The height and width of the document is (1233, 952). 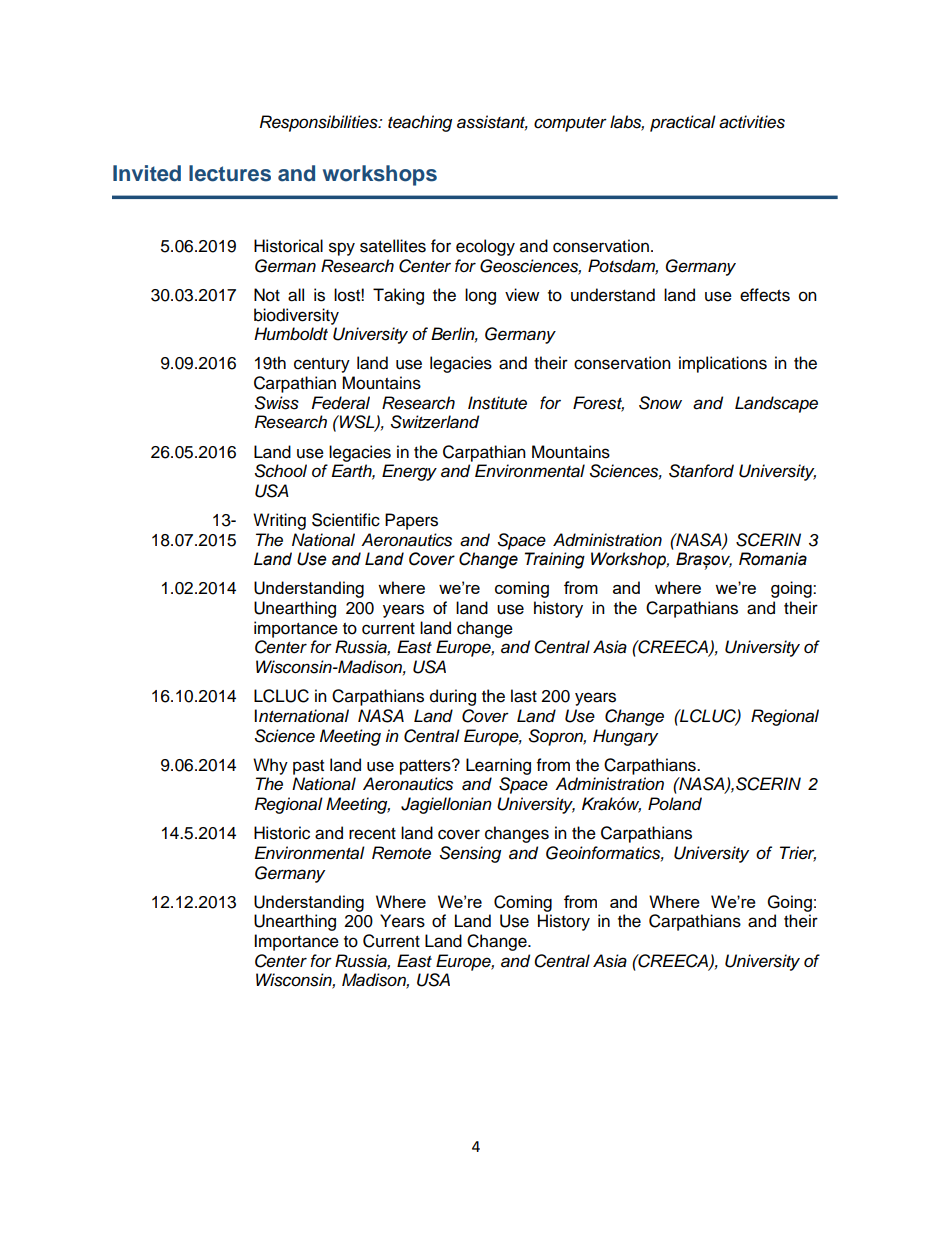 I want to click on Not, so click(x=267, y=295).
